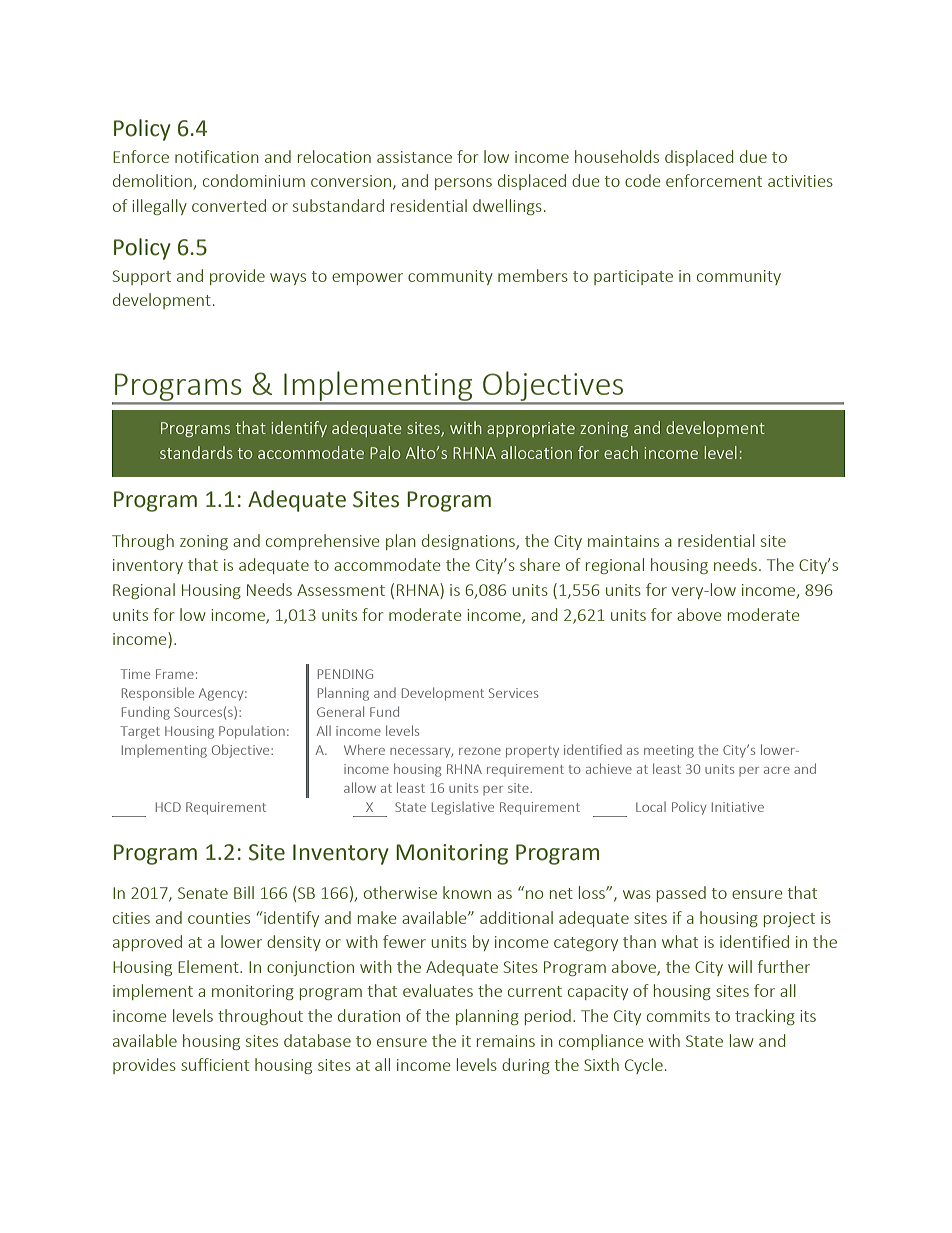  I want to click on converted, so click(229, 205).
